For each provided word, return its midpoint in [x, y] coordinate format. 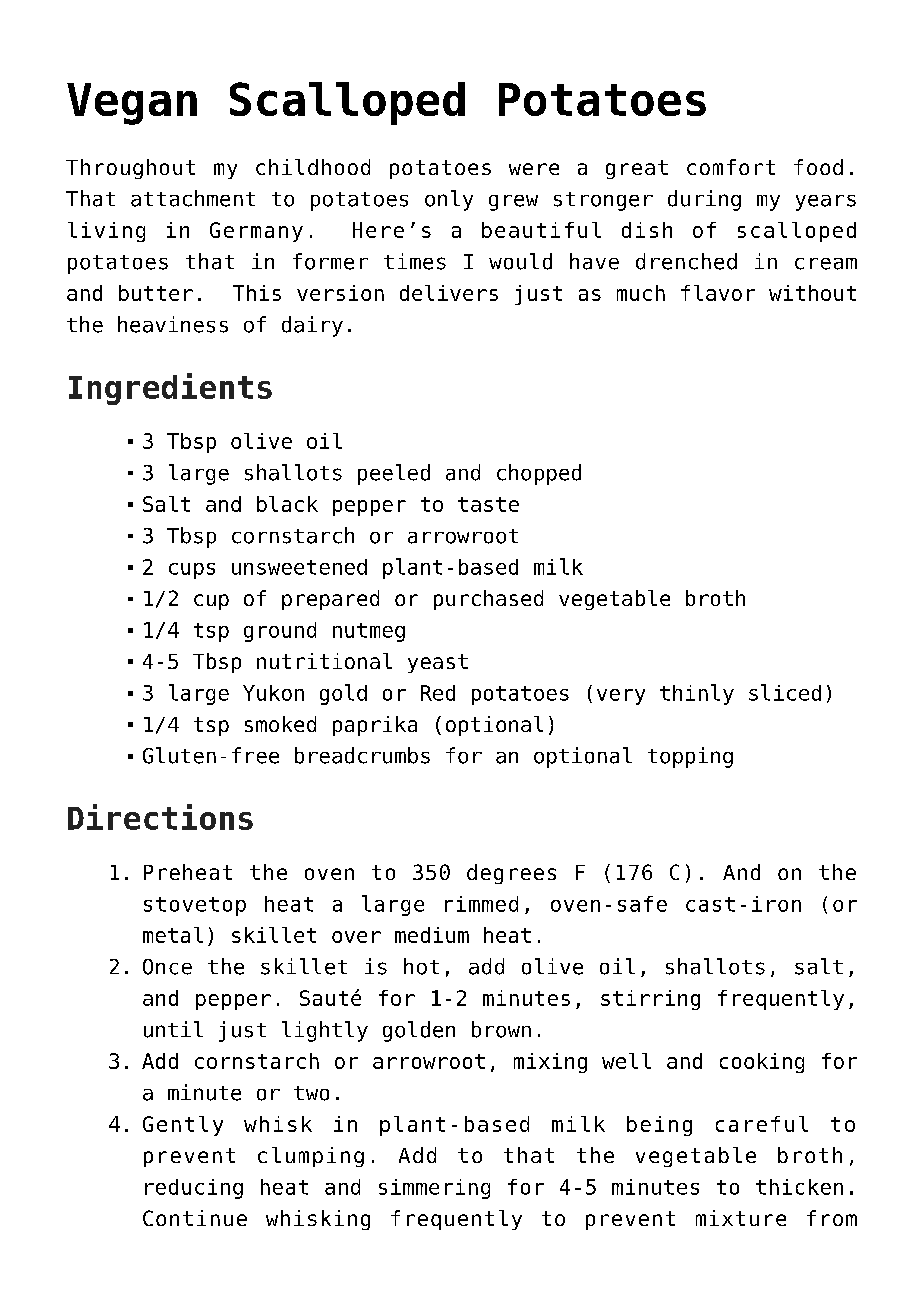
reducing [194, 1189]
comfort [731, 167]
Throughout [130, 169]
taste [488, 504]
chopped [539, 474]
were [534, 169]
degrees [511, 874]
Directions [160, 817]
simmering [434, 1189]
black [287, 504]
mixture [741, 1218]
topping [690, 757]
